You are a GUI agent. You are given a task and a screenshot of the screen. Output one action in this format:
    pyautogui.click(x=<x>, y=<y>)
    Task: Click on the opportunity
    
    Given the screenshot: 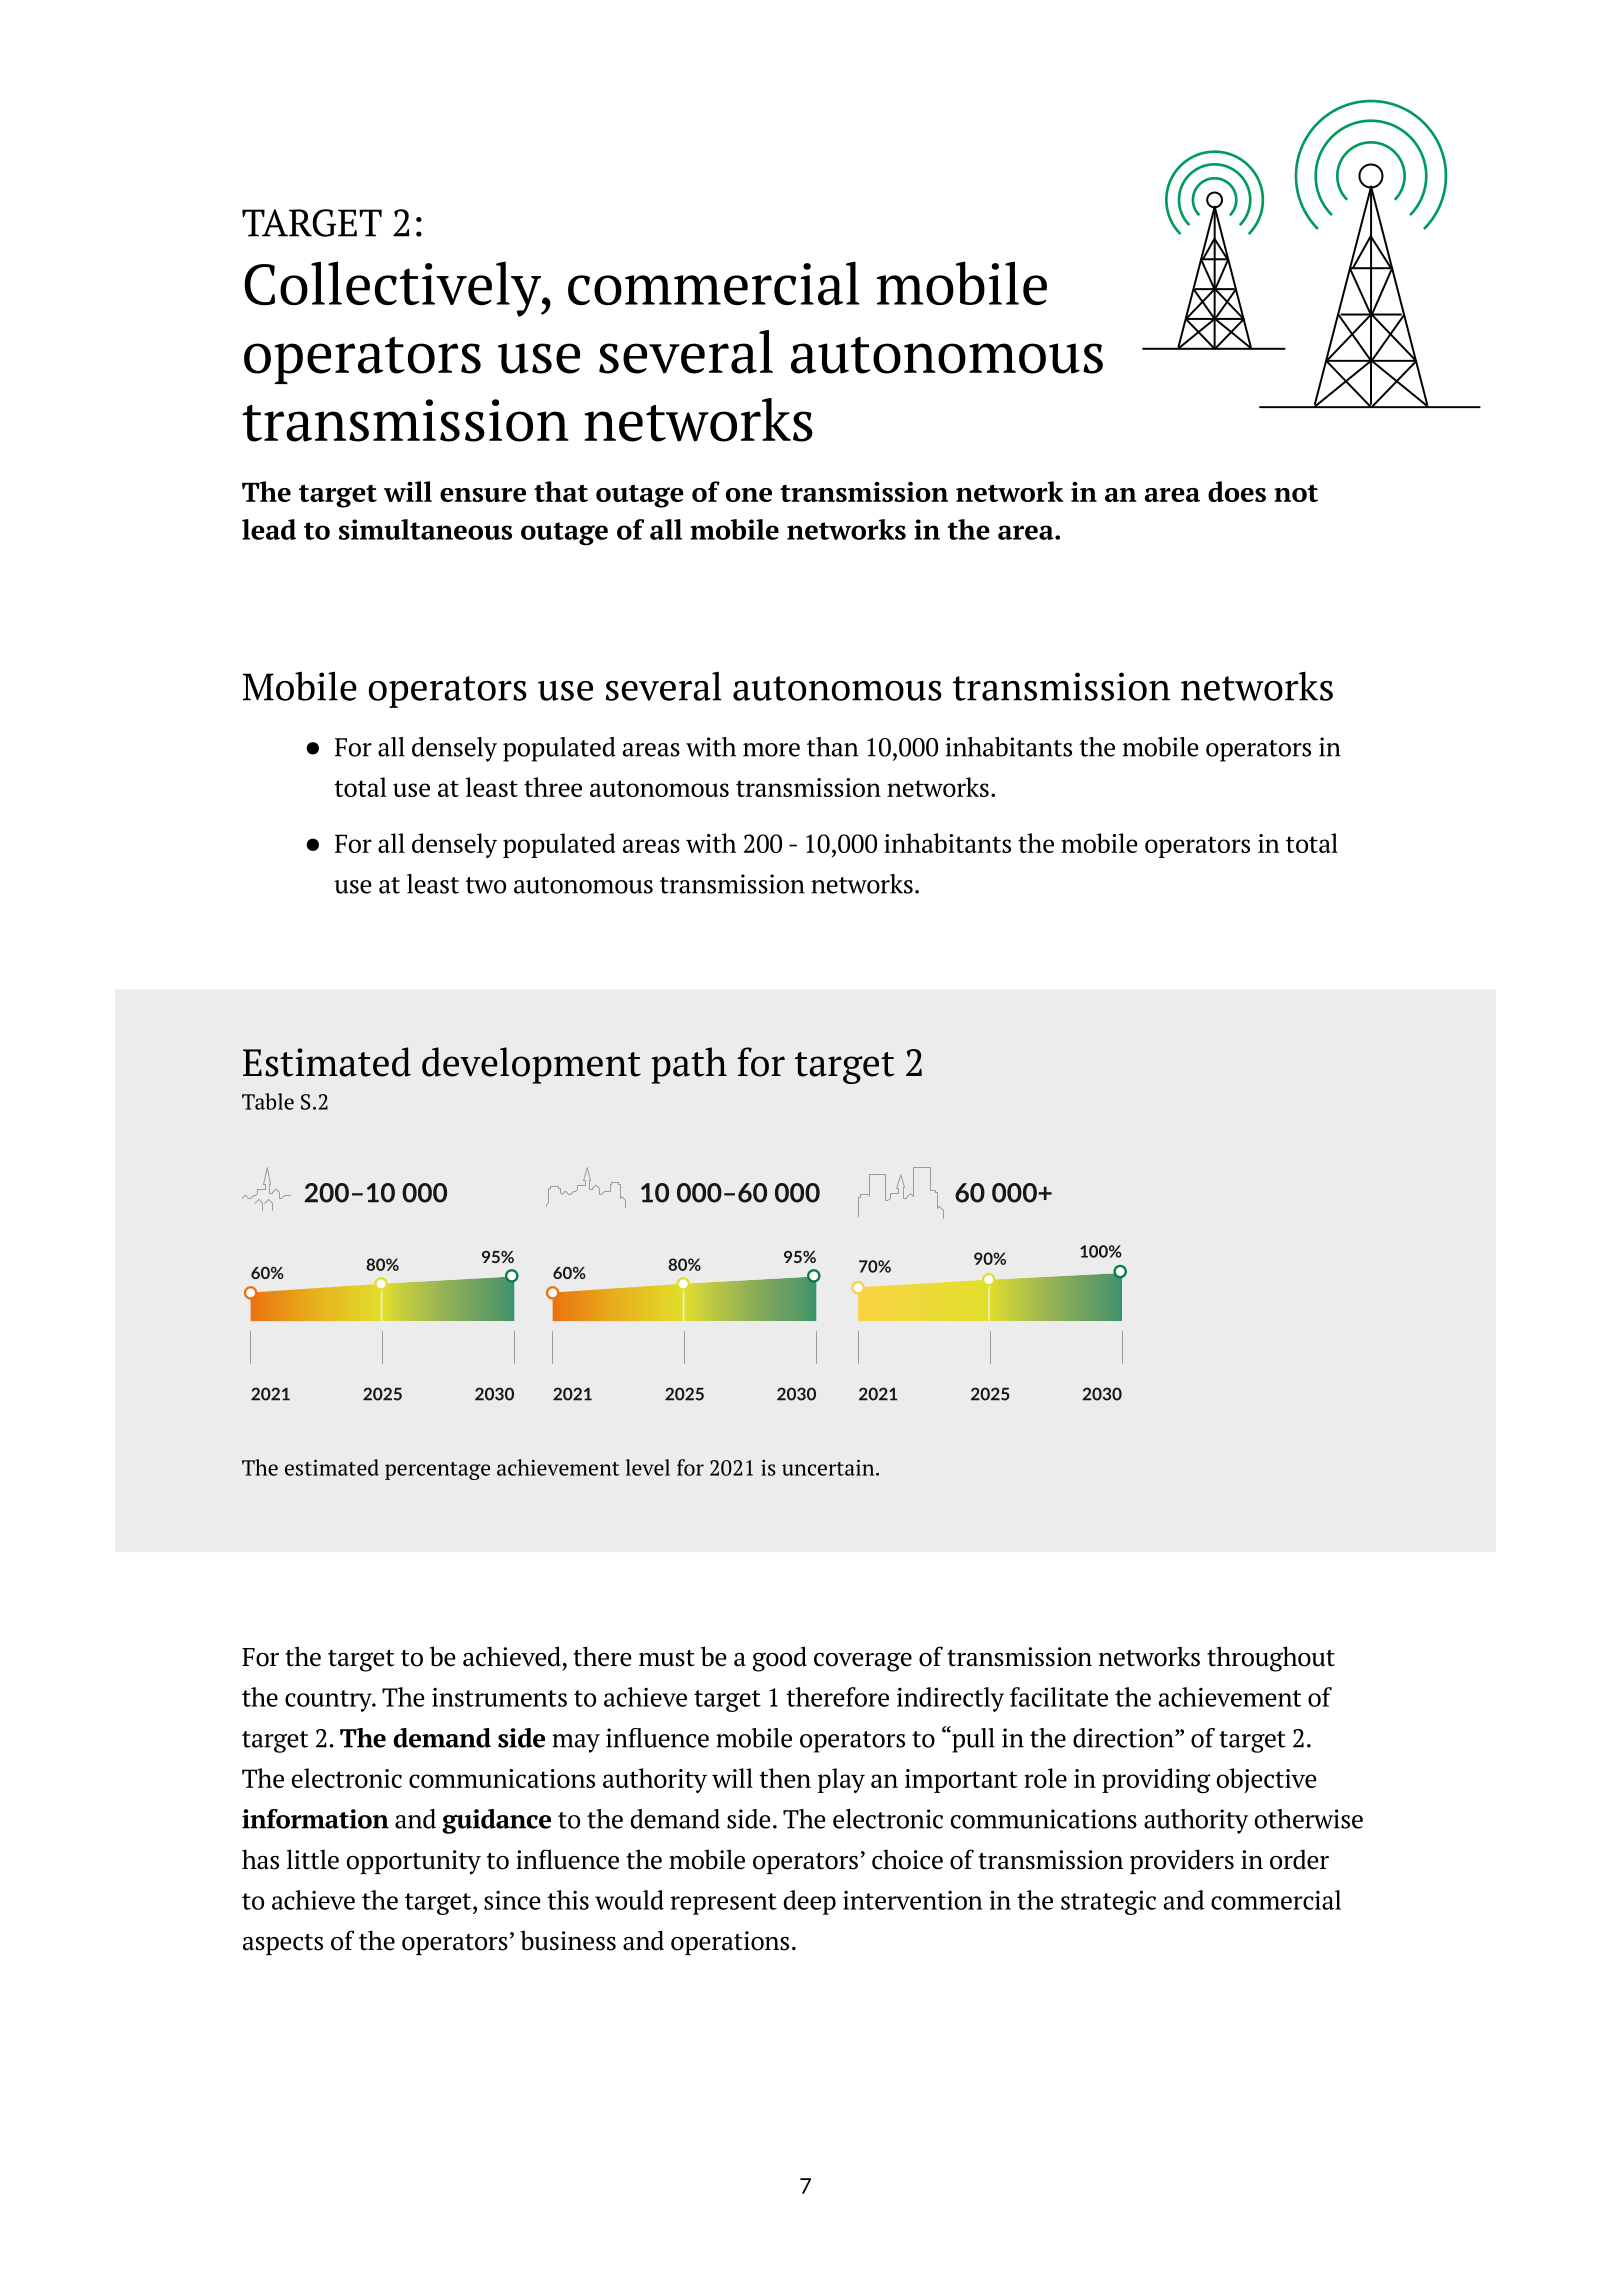 What is the action you would take?
    pyautogui.click(x=414, y=1862)
